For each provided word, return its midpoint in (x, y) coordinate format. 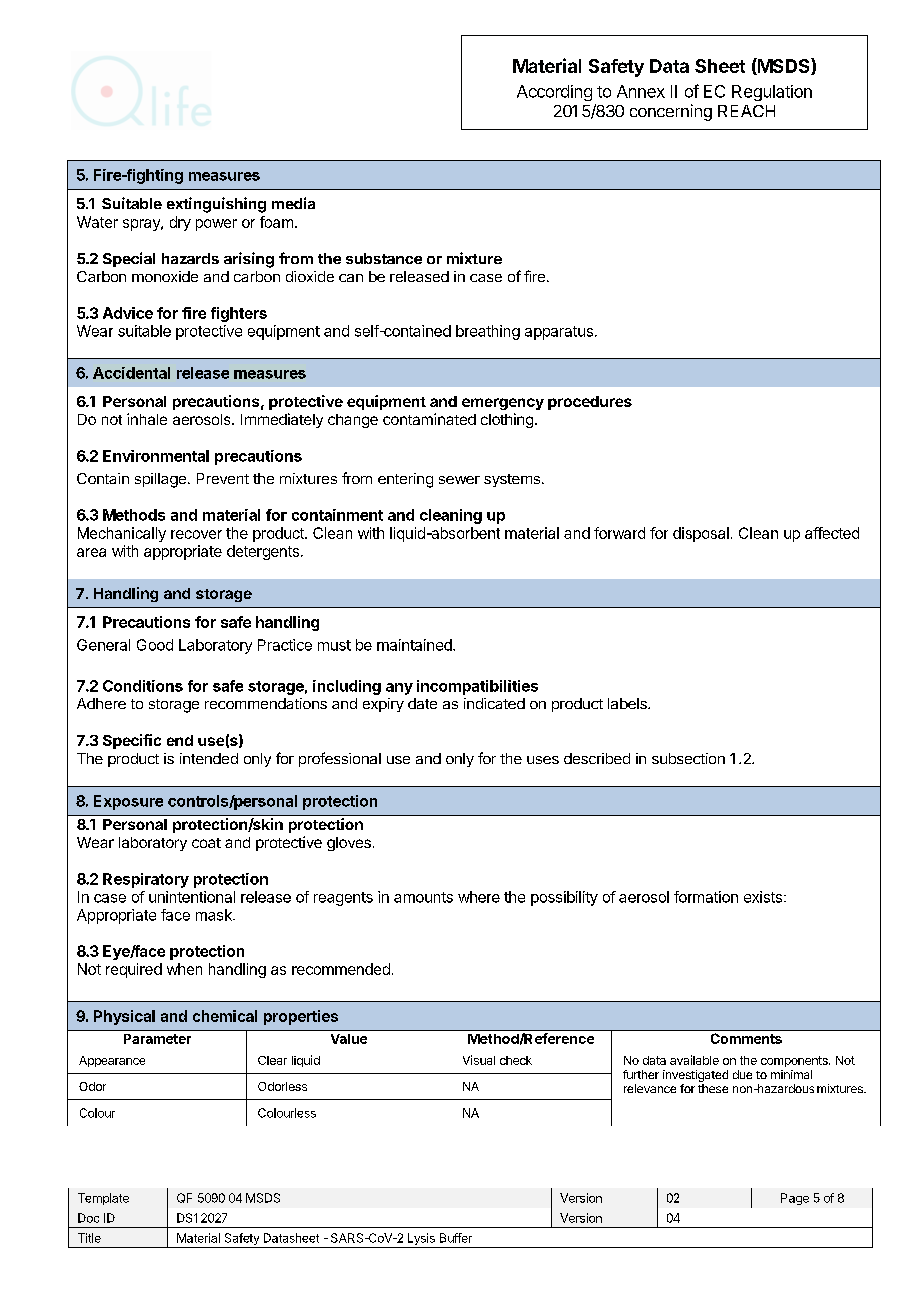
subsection (688, 758)
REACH (746, 111)
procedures (590, 403)
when (184, 969)
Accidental (131, 373)
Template (103, 1199)
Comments (746, 1038)
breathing (488, 332)
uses (543, 760)
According (554, 93)
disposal (701, 534)
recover (196, 534)
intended (209, 758)
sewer (459, 480)
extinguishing (216, 205)
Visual (479, 1060)
